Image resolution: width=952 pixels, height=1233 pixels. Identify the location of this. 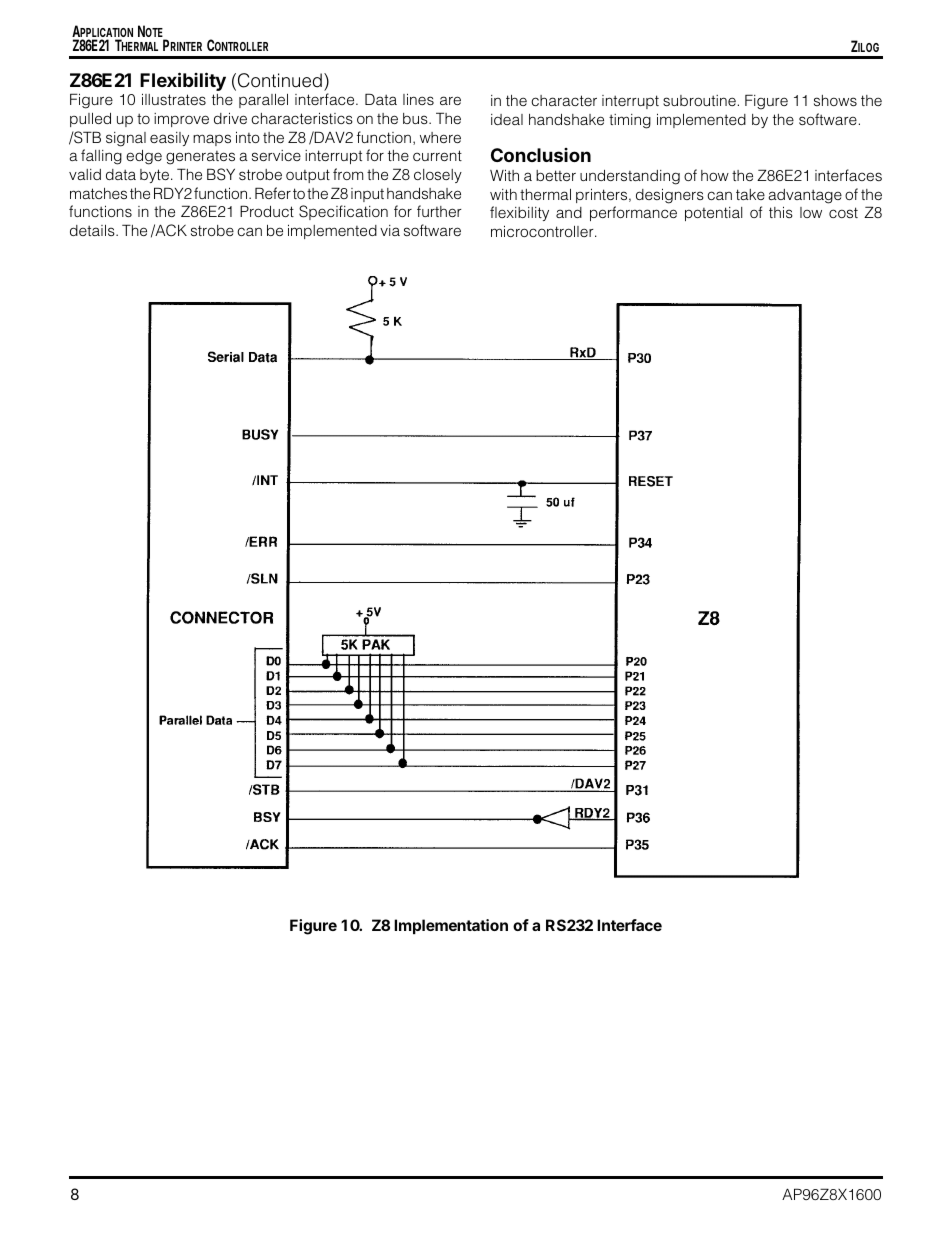
(781, 212).
